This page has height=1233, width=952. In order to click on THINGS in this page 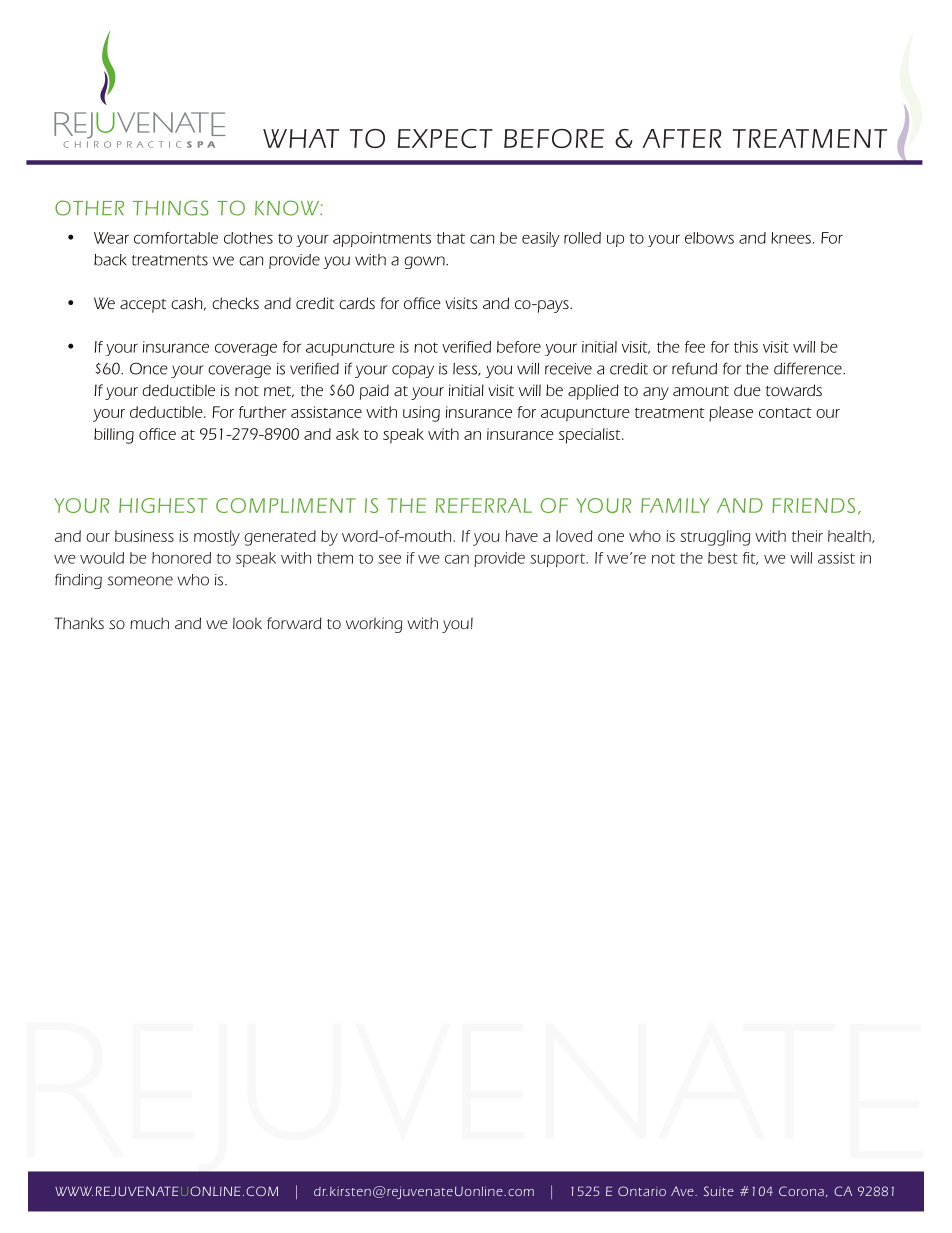, I will do `click(171, 208)`.
